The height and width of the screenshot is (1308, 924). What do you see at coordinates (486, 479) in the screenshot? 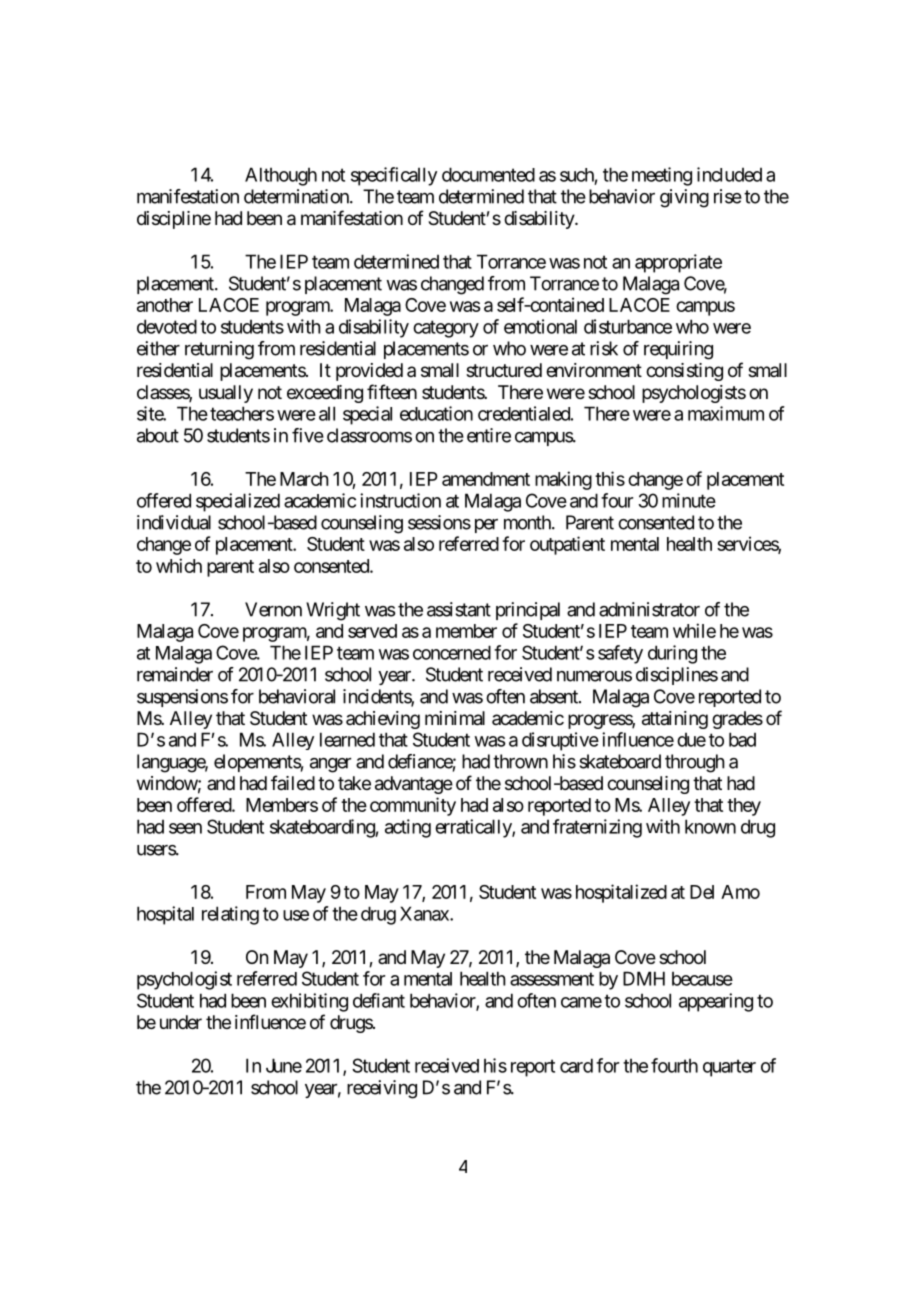
I see `amendment` at bounding box center [486, 479].
